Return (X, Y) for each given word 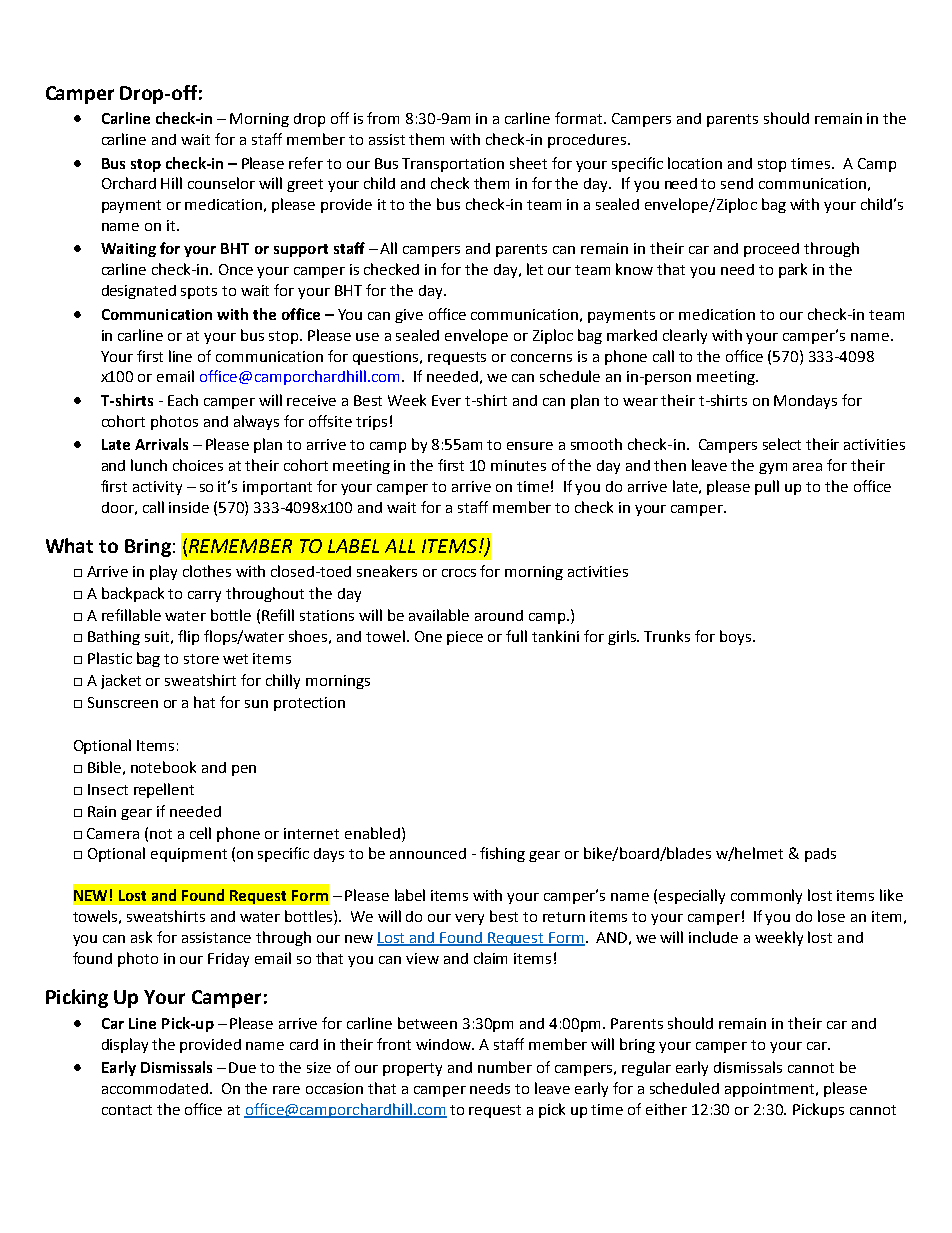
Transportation (453, 165)
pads (820, 855)
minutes (518, 465)
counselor (221, 183)
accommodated (156, 1088)
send (737, 183)
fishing (502, 854)
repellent (164, 790)
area (807, 467)
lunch (149, 465)
